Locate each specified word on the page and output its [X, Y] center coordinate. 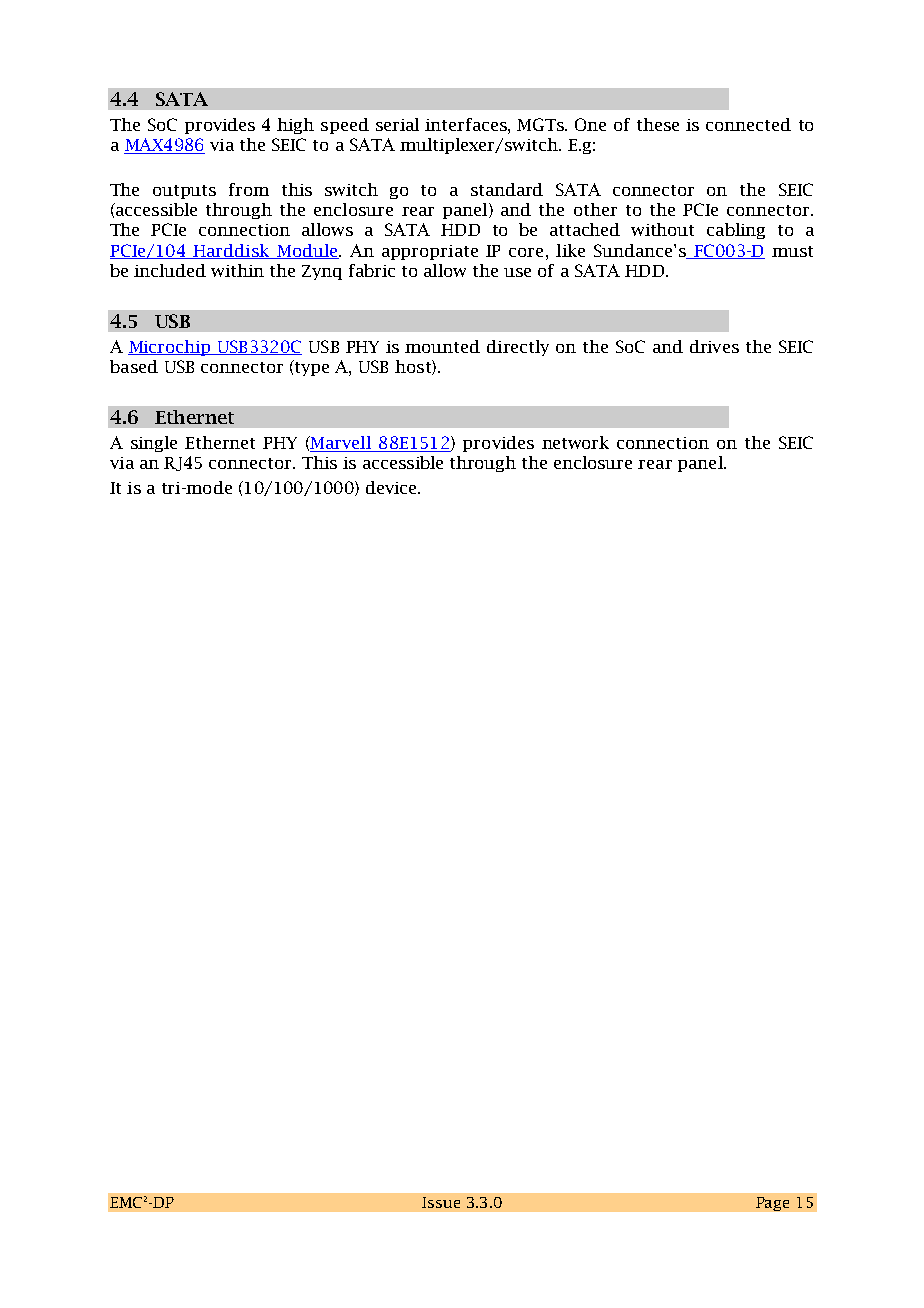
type [310, 368]
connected [748, 124]
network [575, 442]
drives [714, 346]
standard [507, 189]
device [392, 487]
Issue [441, 1202]
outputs [184, 192]
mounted [442, 346]
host [414, 367]
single [154, 444]
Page [772, 1204]
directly [518, 348]
